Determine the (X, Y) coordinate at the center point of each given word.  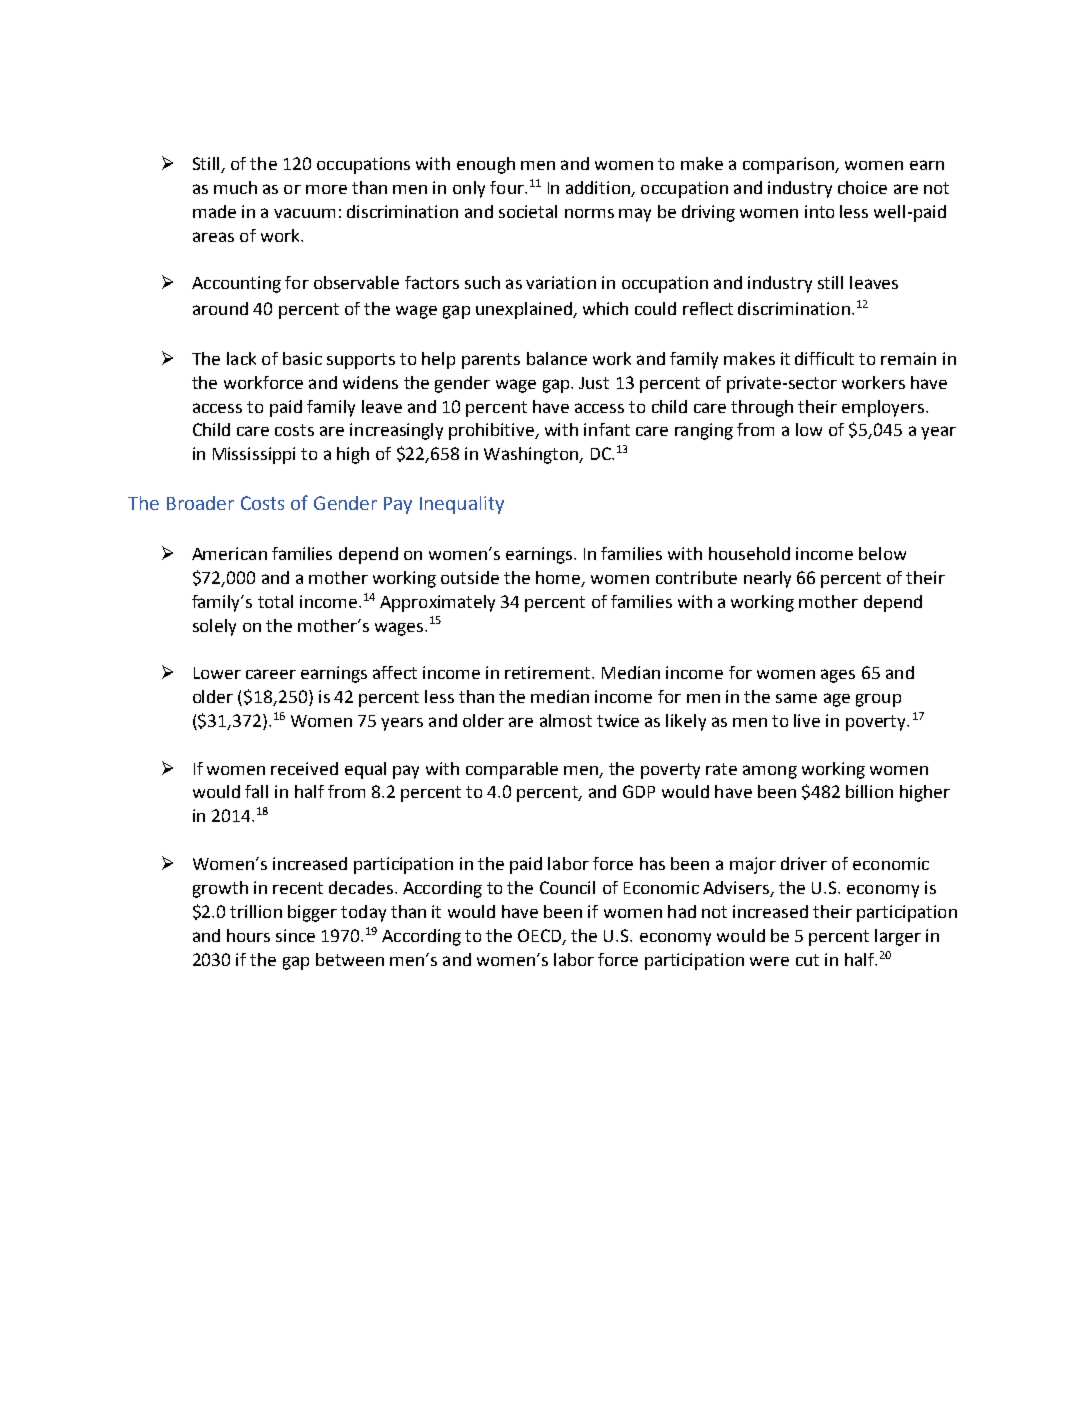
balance (557, 358)
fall (256, 791)
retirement (549, 672)
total (275, 601)
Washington (532, 455)
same (796, 698)
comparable (512, 770)
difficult (824, 358)
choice (862, 187)
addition (599, 189)
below (882, 553)
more (326, 189)
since (295, 935)
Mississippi (254, 455)
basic (302, 358)
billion (869, 791)
